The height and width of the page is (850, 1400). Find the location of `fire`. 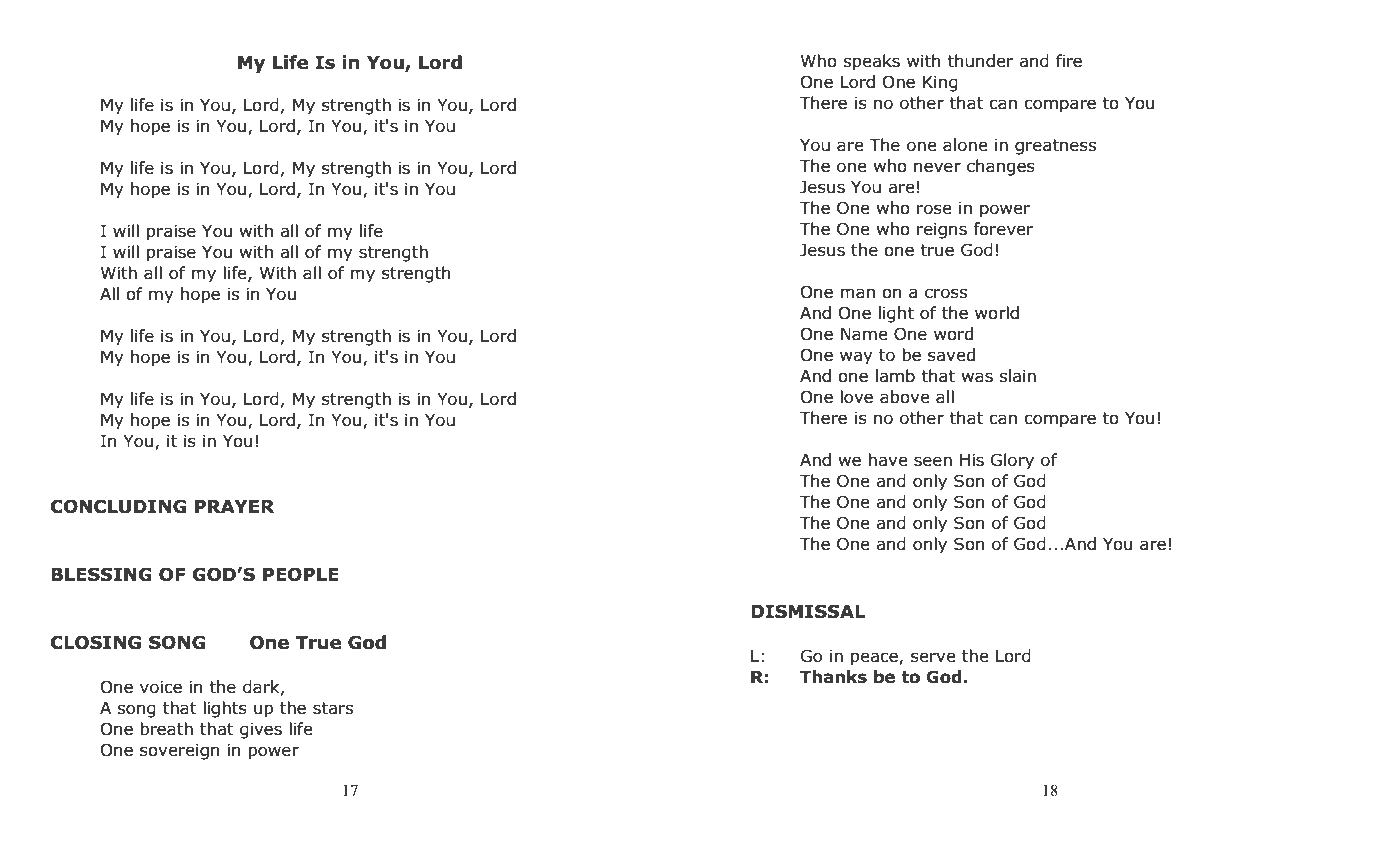

fire is located at coordinates (1069, 61).
